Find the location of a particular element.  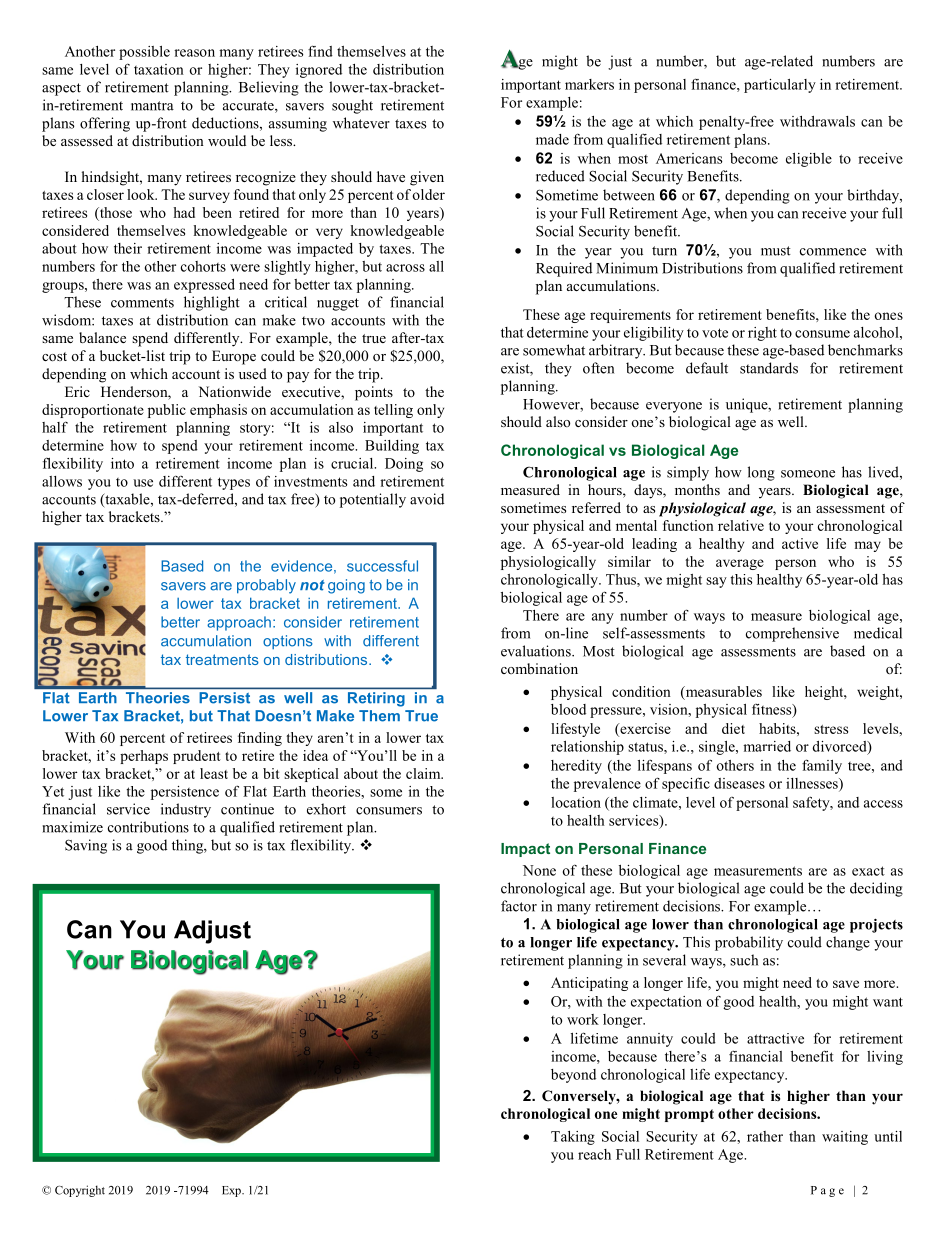

perhaps is located at coordinates (144, 757).
